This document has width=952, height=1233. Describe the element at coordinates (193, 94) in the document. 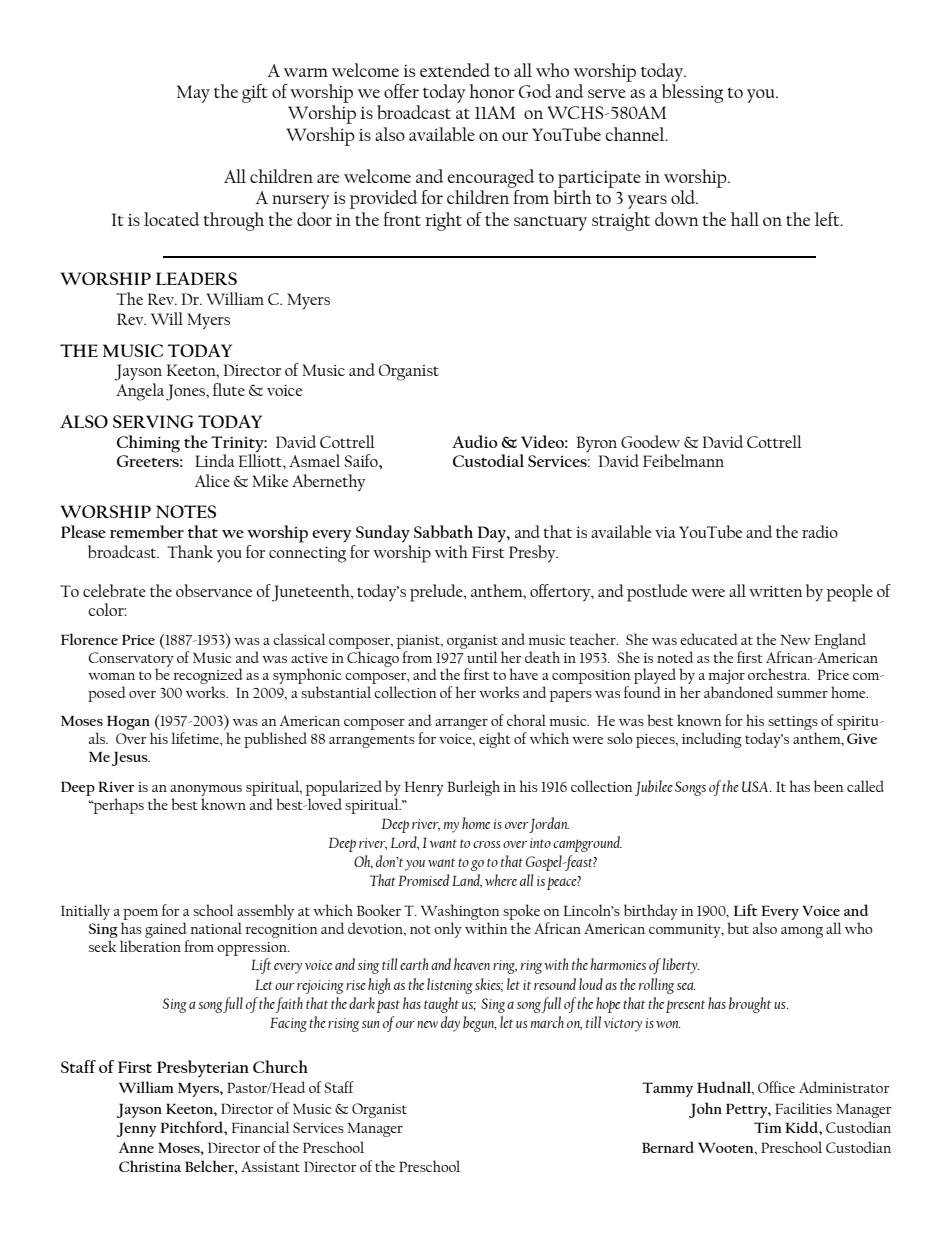

I see `May` at that location.
